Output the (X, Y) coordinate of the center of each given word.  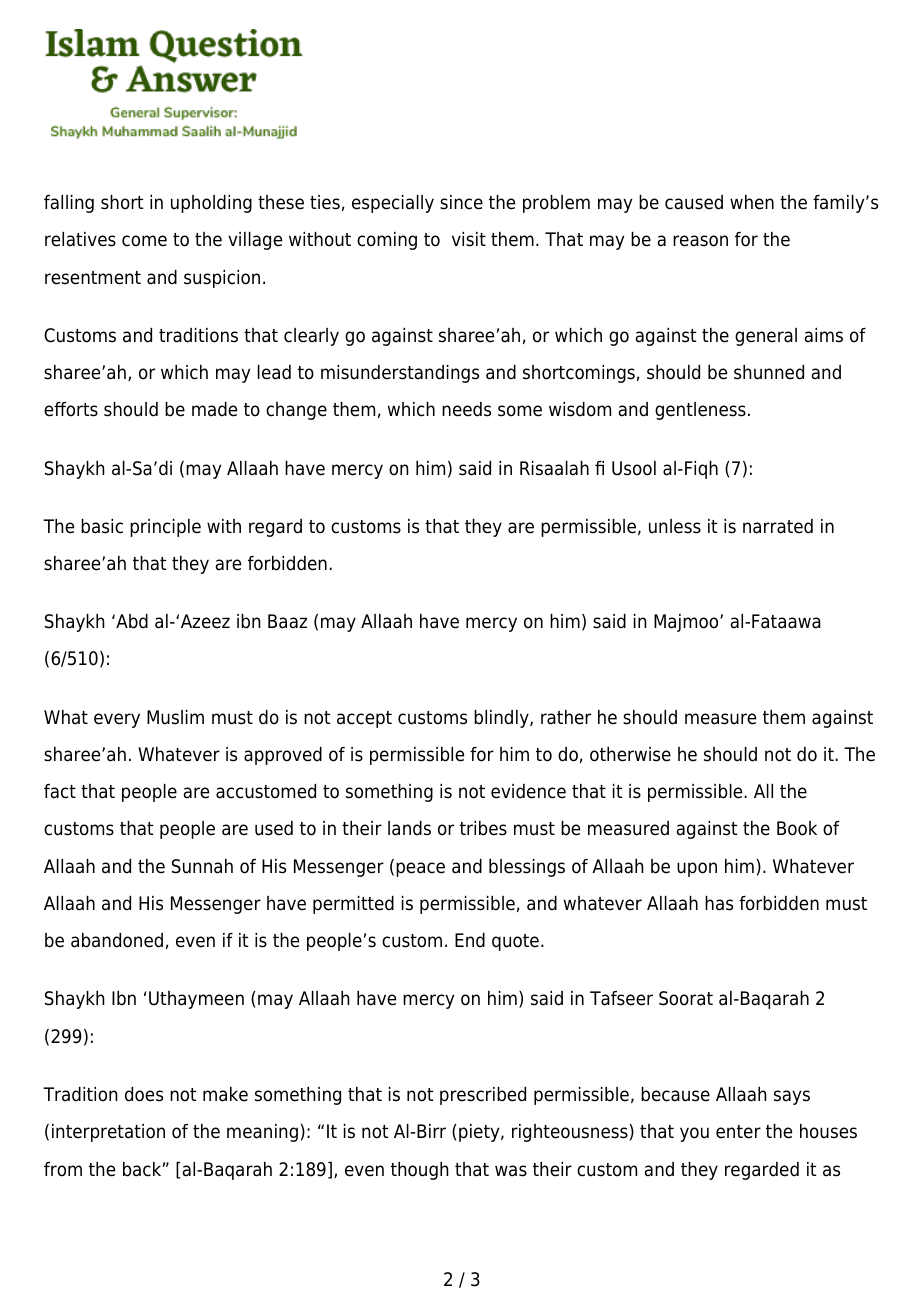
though (420, 1171)
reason (700, 241)
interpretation (108, 1133)
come (144, 241)
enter (738, 1132)
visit (469, 239)
